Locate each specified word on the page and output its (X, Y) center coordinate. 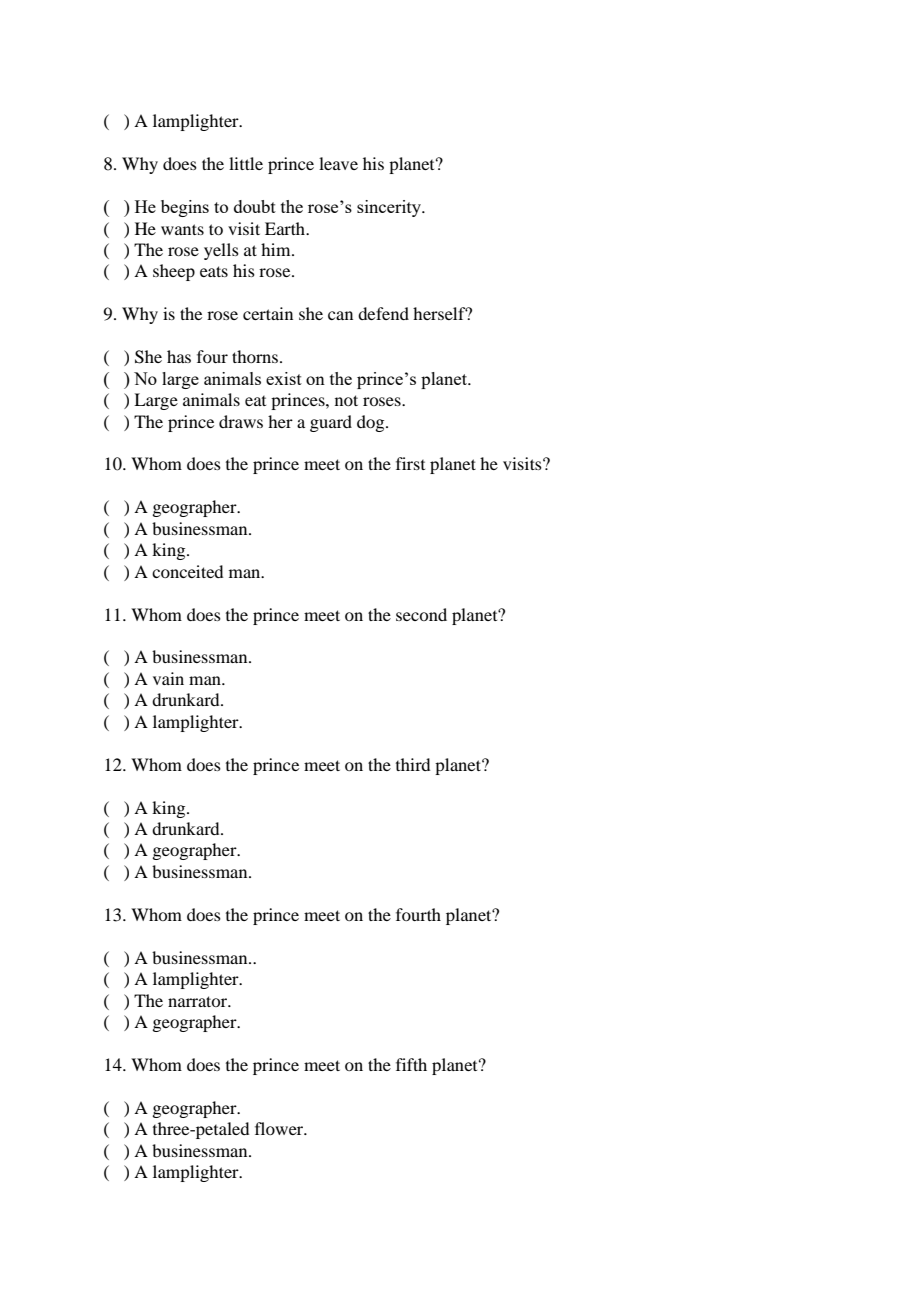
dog (372, 423)
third (413, 764)
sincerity (390, 208)
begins (185, 208)
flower (280, 1128)
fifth (411, 1064)
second (421, 614)
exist (284, 378)
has (179, 356)
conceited (187, 571)
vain (168, 678)
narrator (199, 1001)
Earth (286, 228)
